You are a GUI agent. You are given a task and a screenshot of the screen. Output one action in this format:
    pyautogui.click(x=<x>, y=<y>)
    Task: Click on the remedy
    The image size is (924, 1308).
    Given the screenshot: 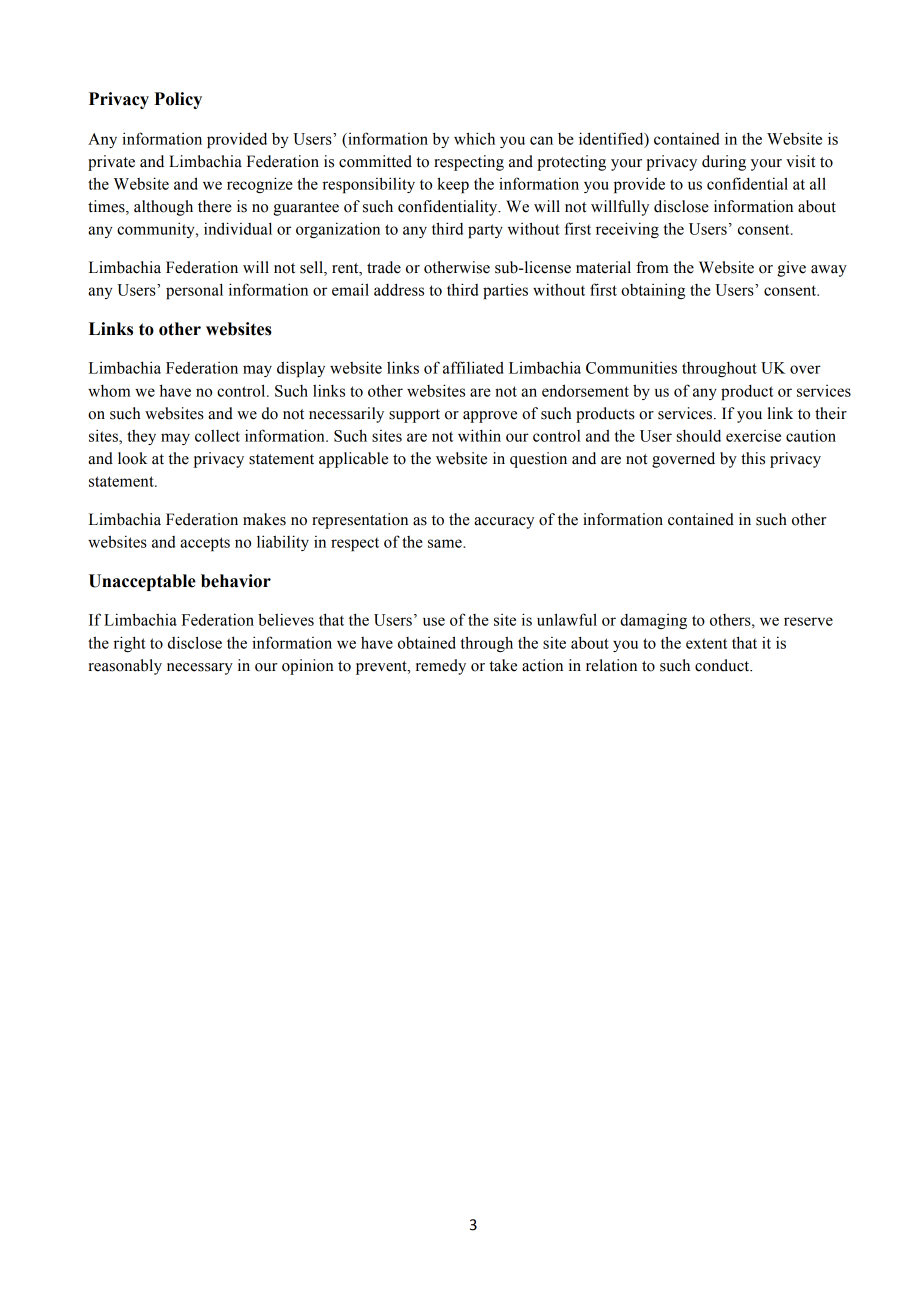 What is the action you would take?
    pyautogui.click(x=441, y=667)
